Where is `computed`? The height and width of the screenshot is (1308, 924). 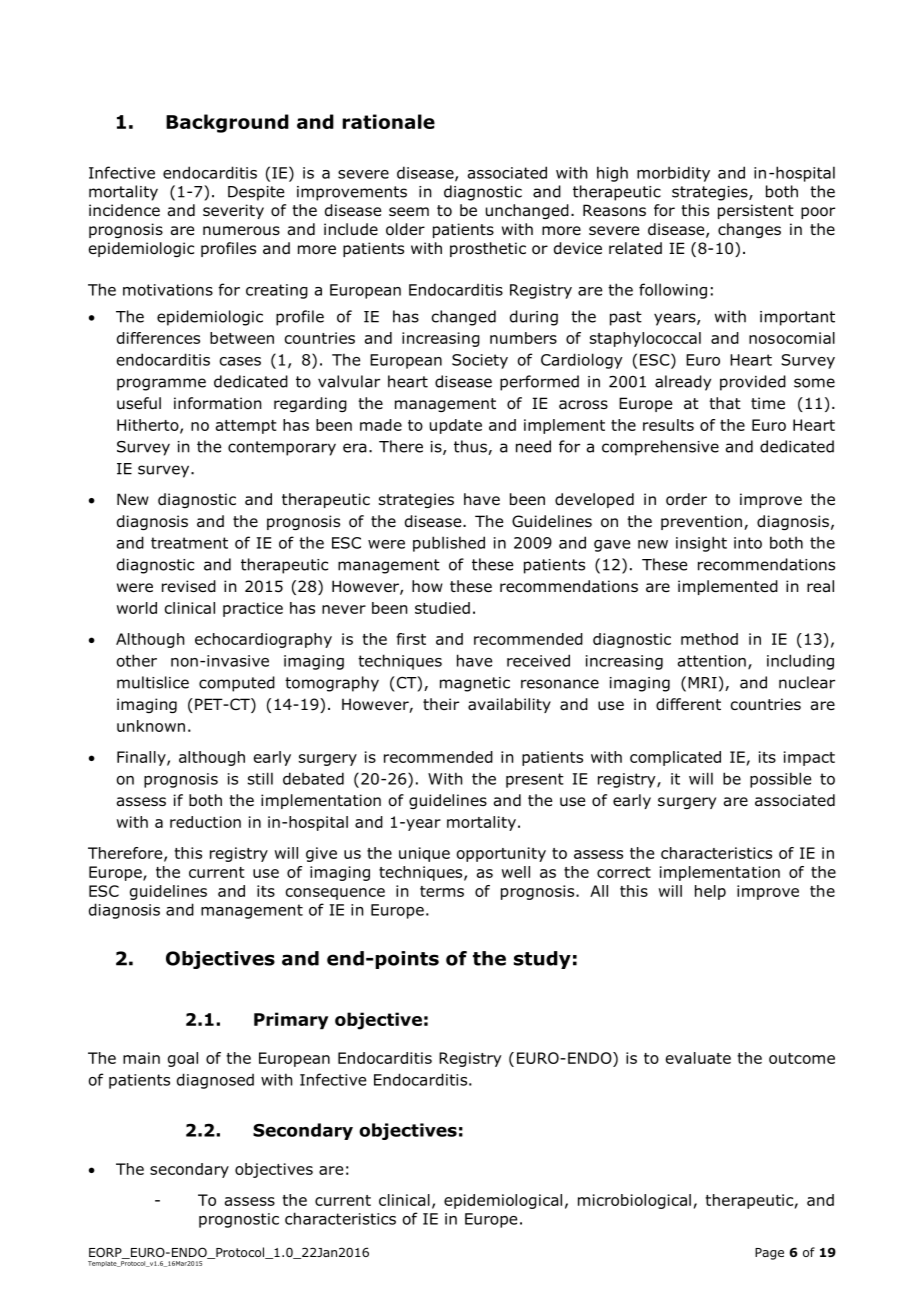 computed is located at coordinates (237, 684).
